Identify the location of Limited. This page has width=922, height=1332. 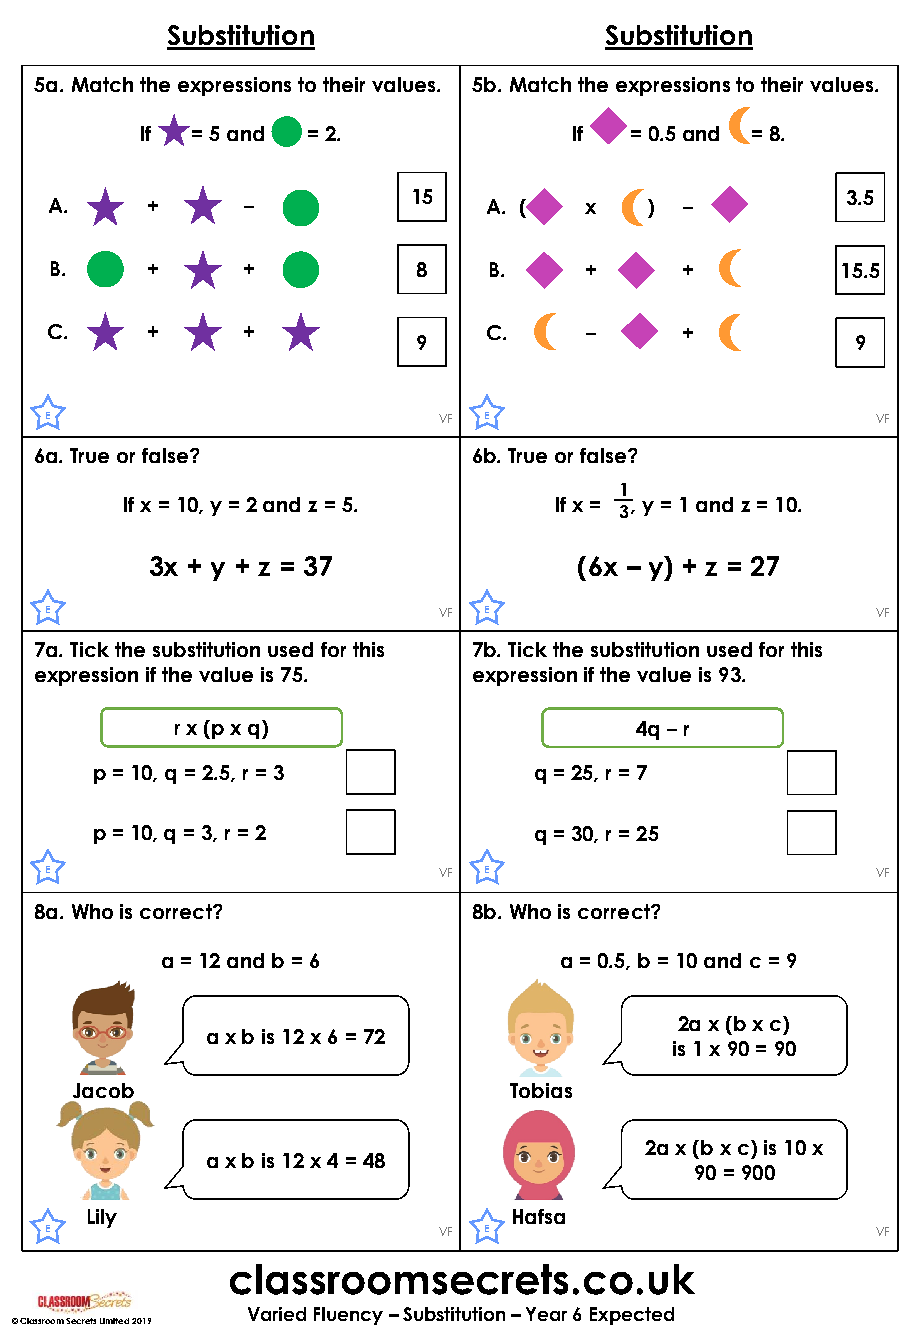
(114, 1321).
